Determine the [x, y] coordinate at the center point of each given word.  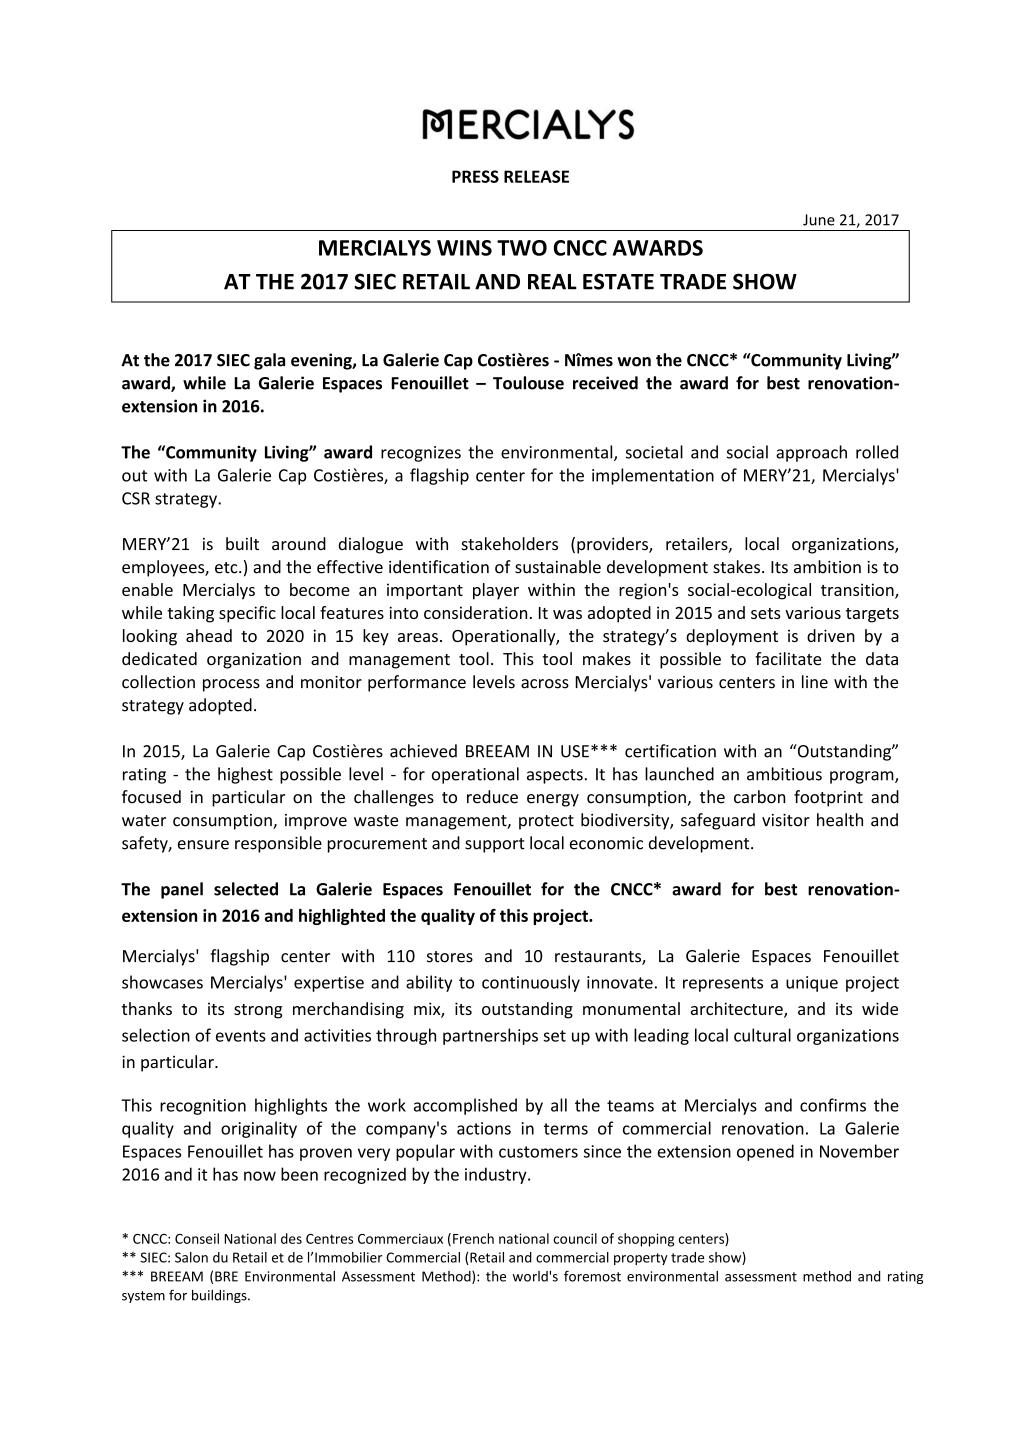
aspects [555, 776]
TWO [522, 248]
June [819, 220]
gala [269, 361]
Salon [191, 1257]
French [473, 1238]
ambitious [784, 774]
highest [245, 775]
